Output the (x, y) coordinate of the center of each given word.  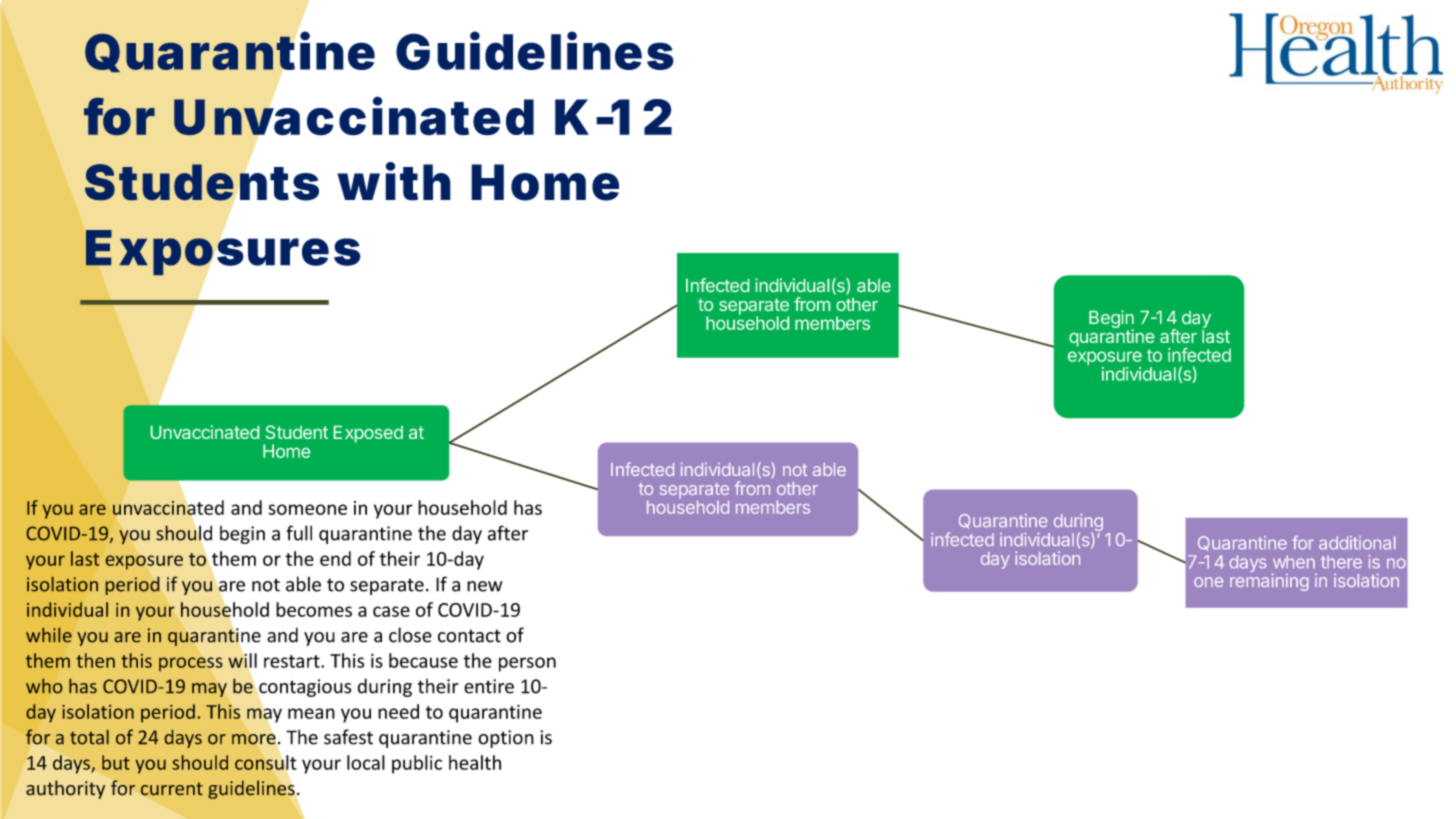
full (299, 533)
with (394, 182)
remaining (1269, 582)
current (172, 788)
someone (307, 509)
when (1294, 561)
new (484, 586)
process (190, 664)
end (335, 558)
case (391, 611)
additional (1357, 543)
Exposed (368, 434)
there (1341, 561)
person (527, 664)
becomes (314, 609)
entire (489, 686)
